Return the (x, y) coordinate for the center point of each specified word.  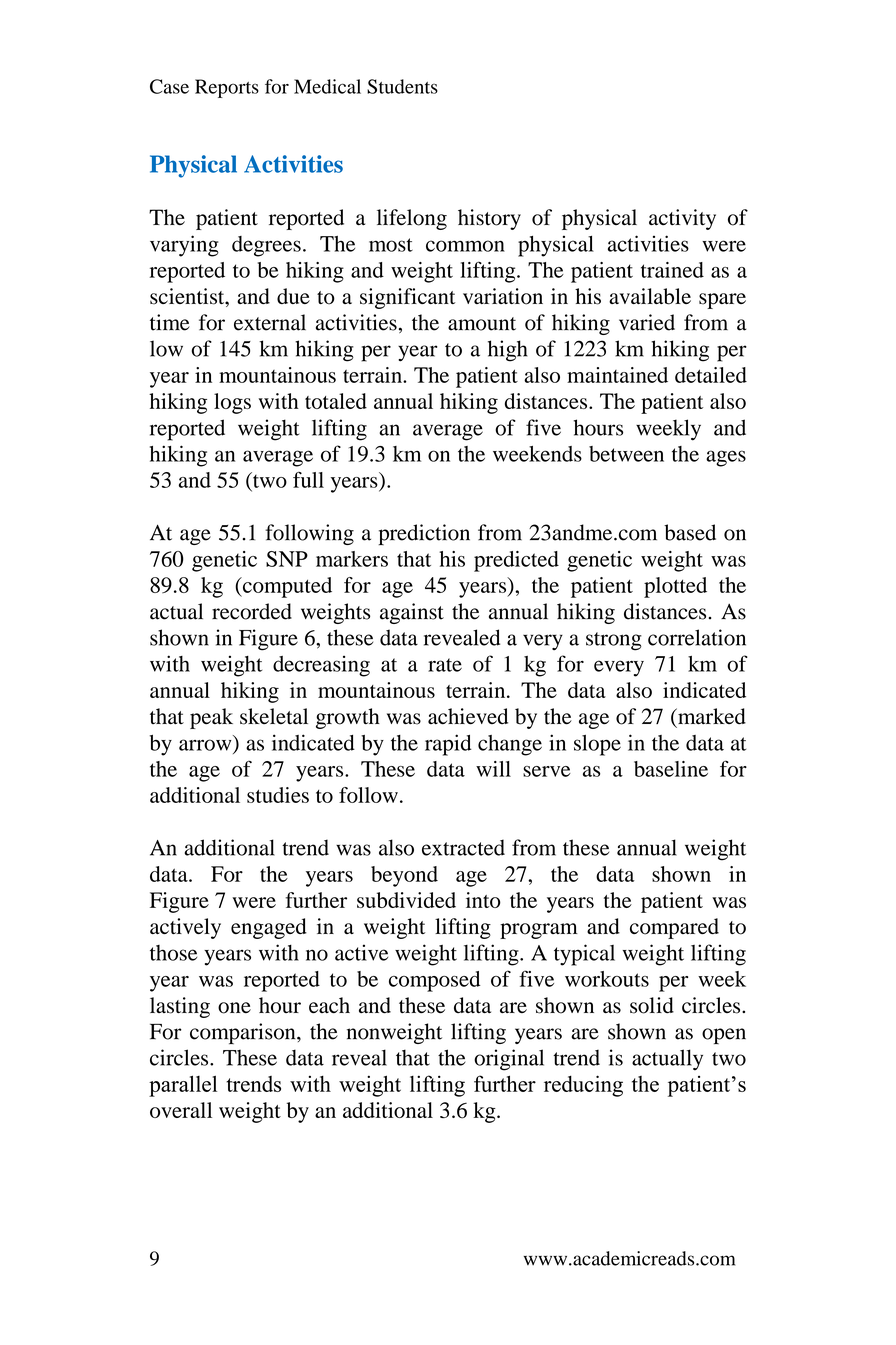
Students (402, 86)
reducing (583, 1086)
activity (682, 219)
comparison (244, 1033)
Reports (227, 88)
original (509, 1060)
